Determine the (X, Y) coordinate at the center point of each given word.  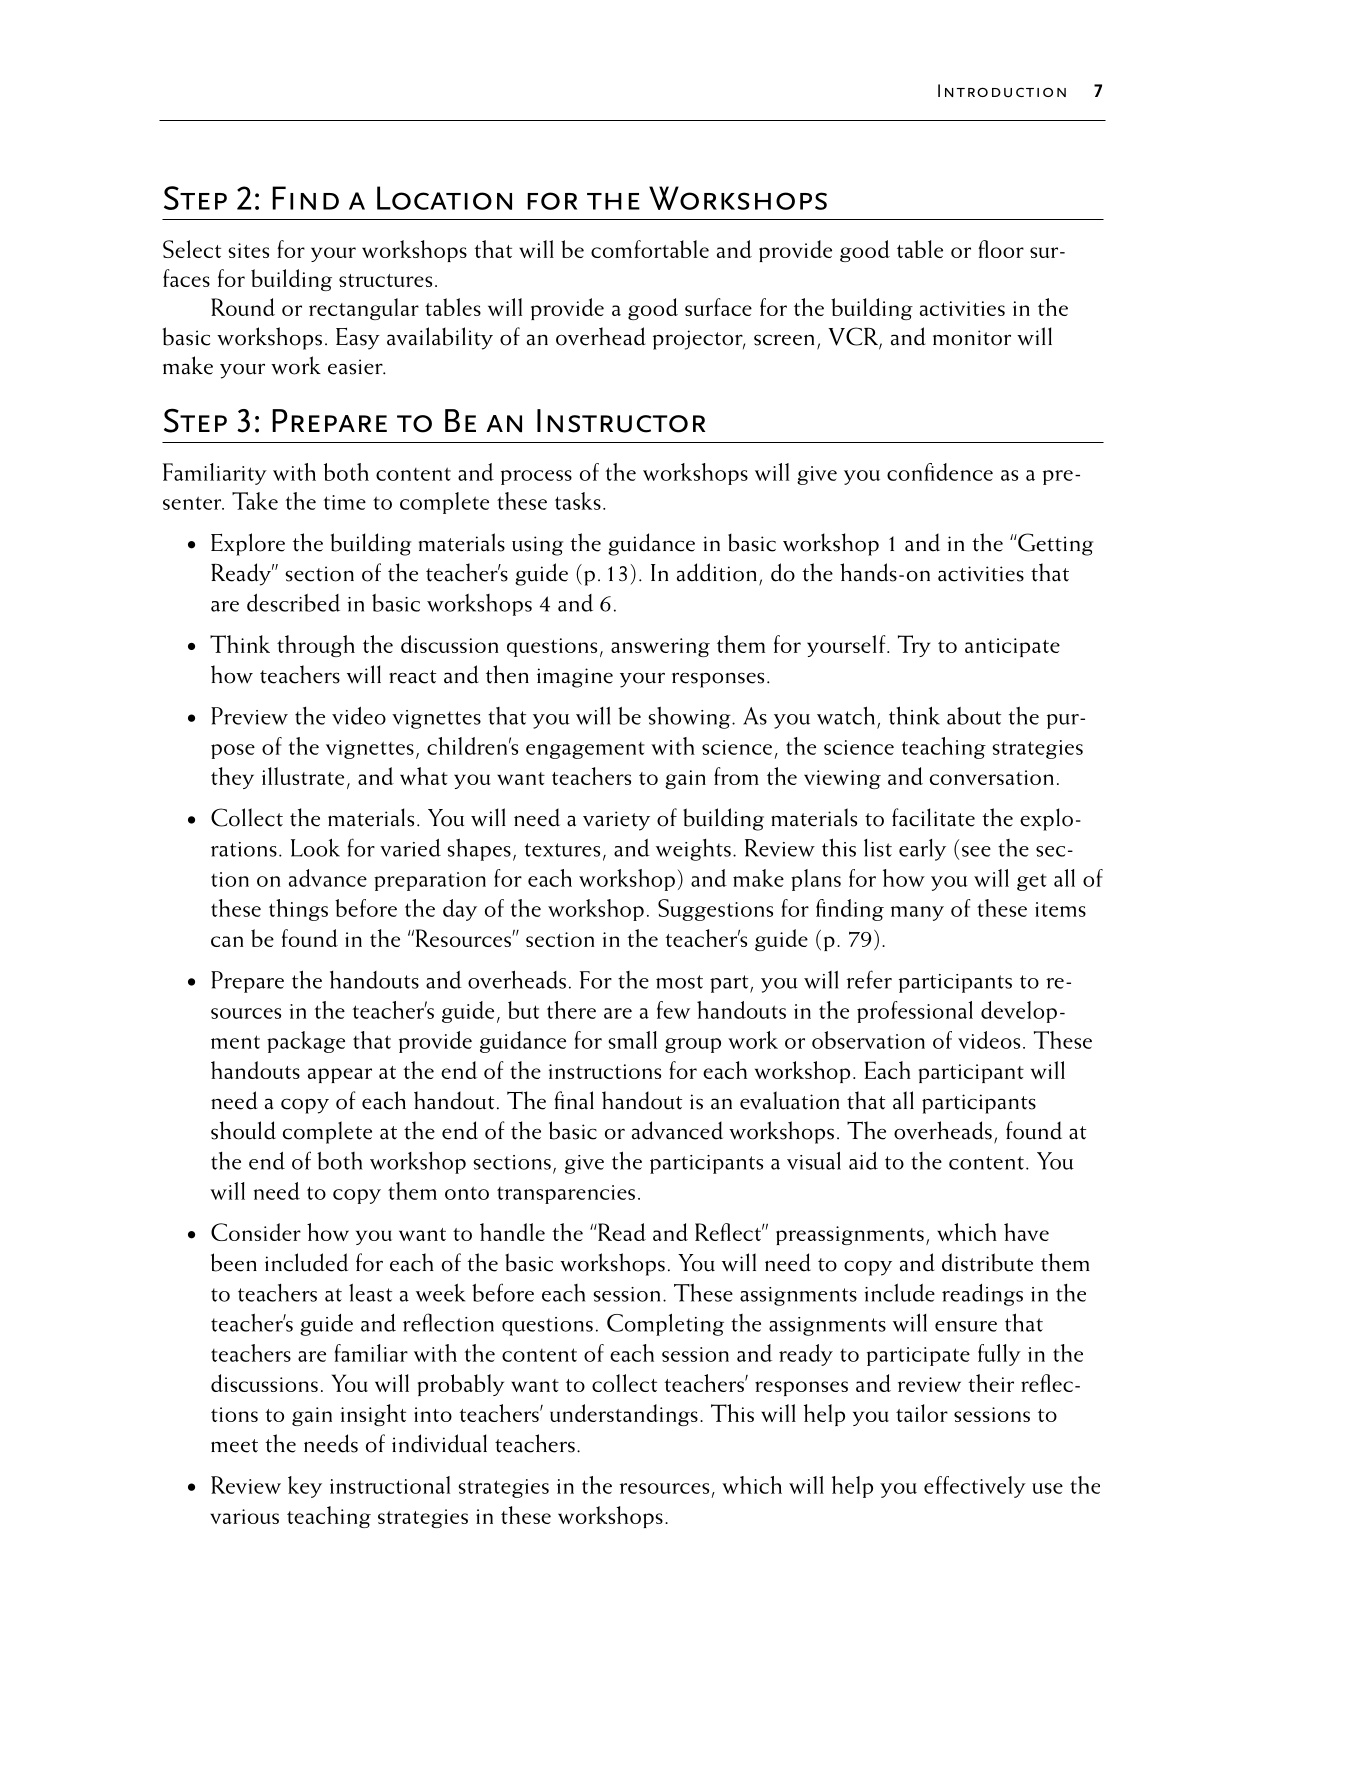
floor (1001, 249)
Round (243, 307)
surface (718, 307)
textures (562, 850)
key (305, 1487)
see (976, 851)
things (298, 910)
